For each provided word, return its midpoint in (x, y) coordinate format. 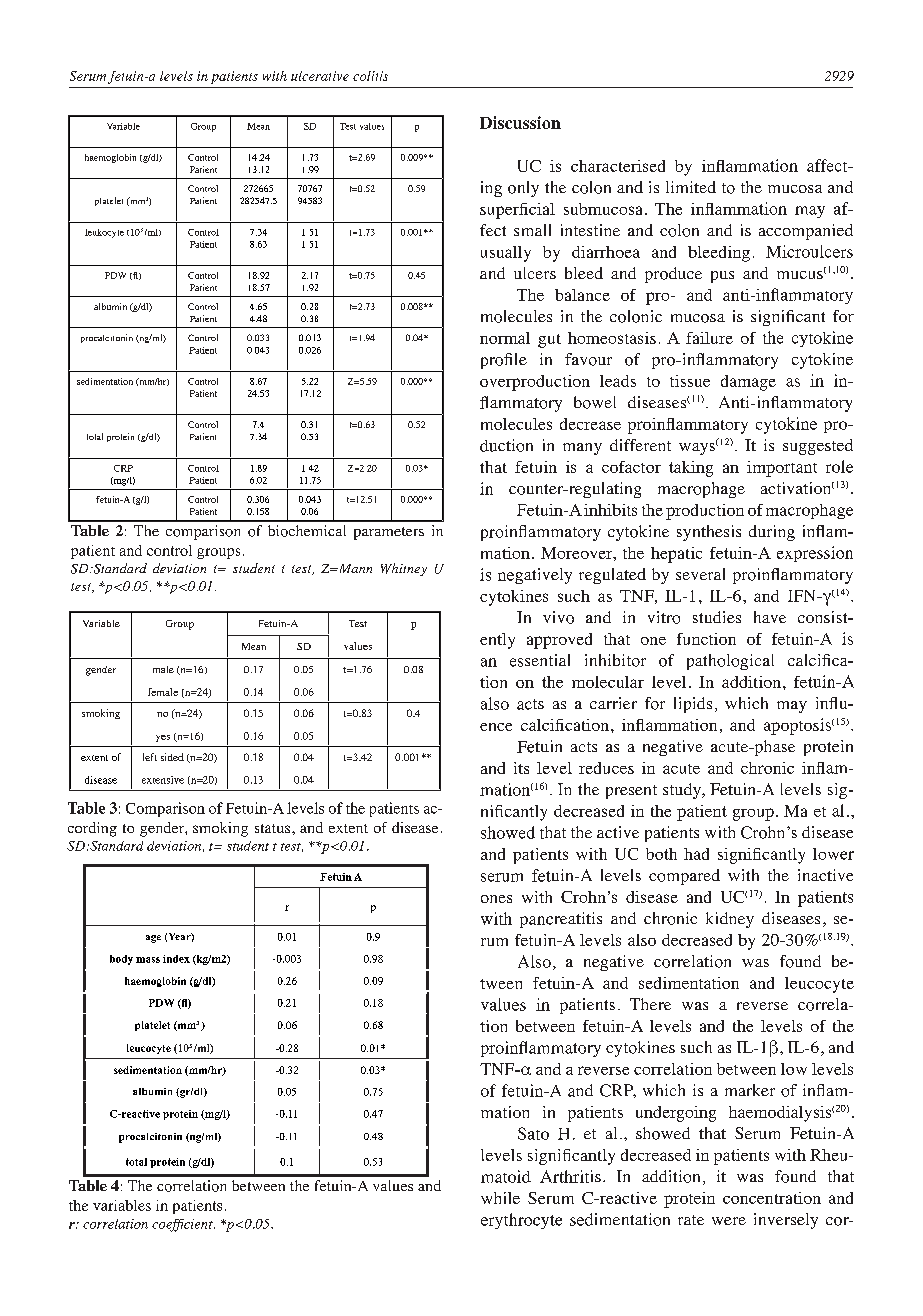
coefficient (183, 1225)
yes (163, 738)
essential (540, 660)
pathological (730, 662)
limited (691, 187)
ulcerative (320, 76)
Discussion (520, 122)
